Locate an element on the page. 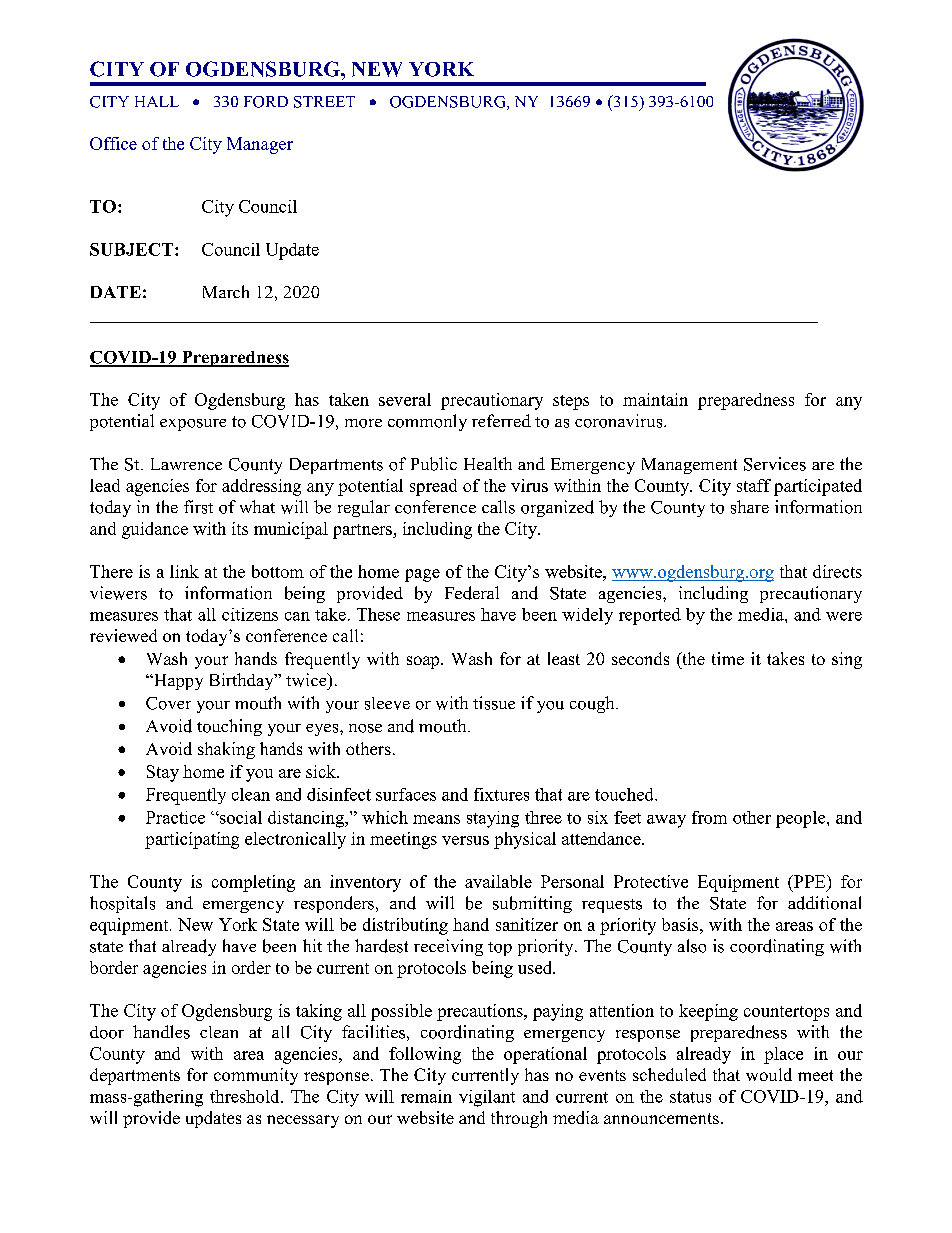 This page has width=952, height=1233. fixtures is located at coordinates (501, 794).
